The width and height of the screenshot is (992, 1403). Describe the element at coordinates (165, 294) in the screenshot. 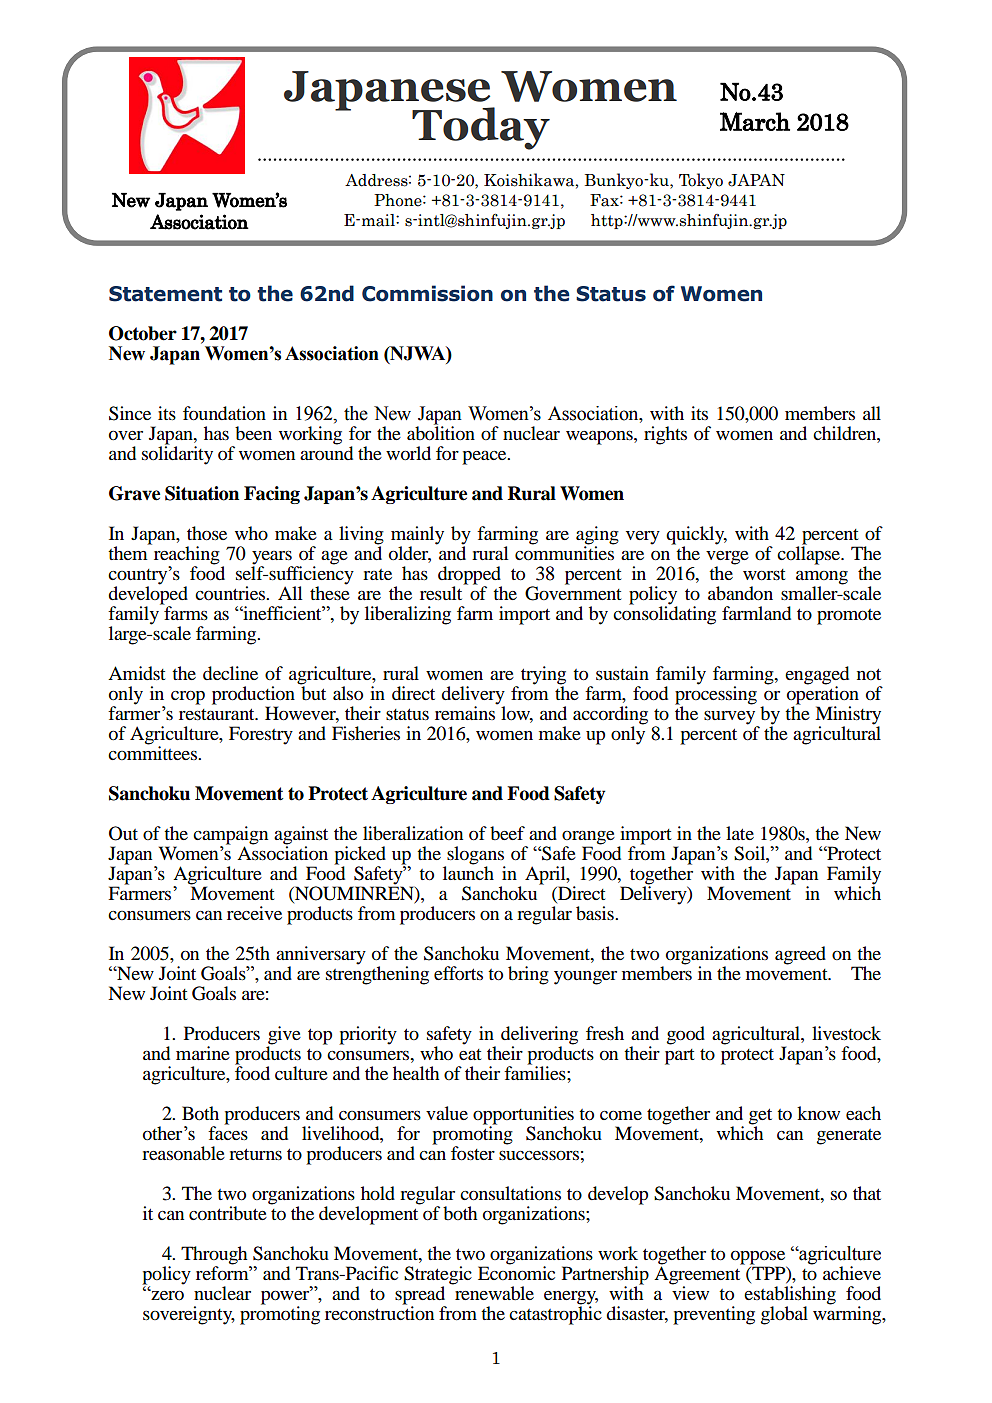

I see `Statement` at that location.
